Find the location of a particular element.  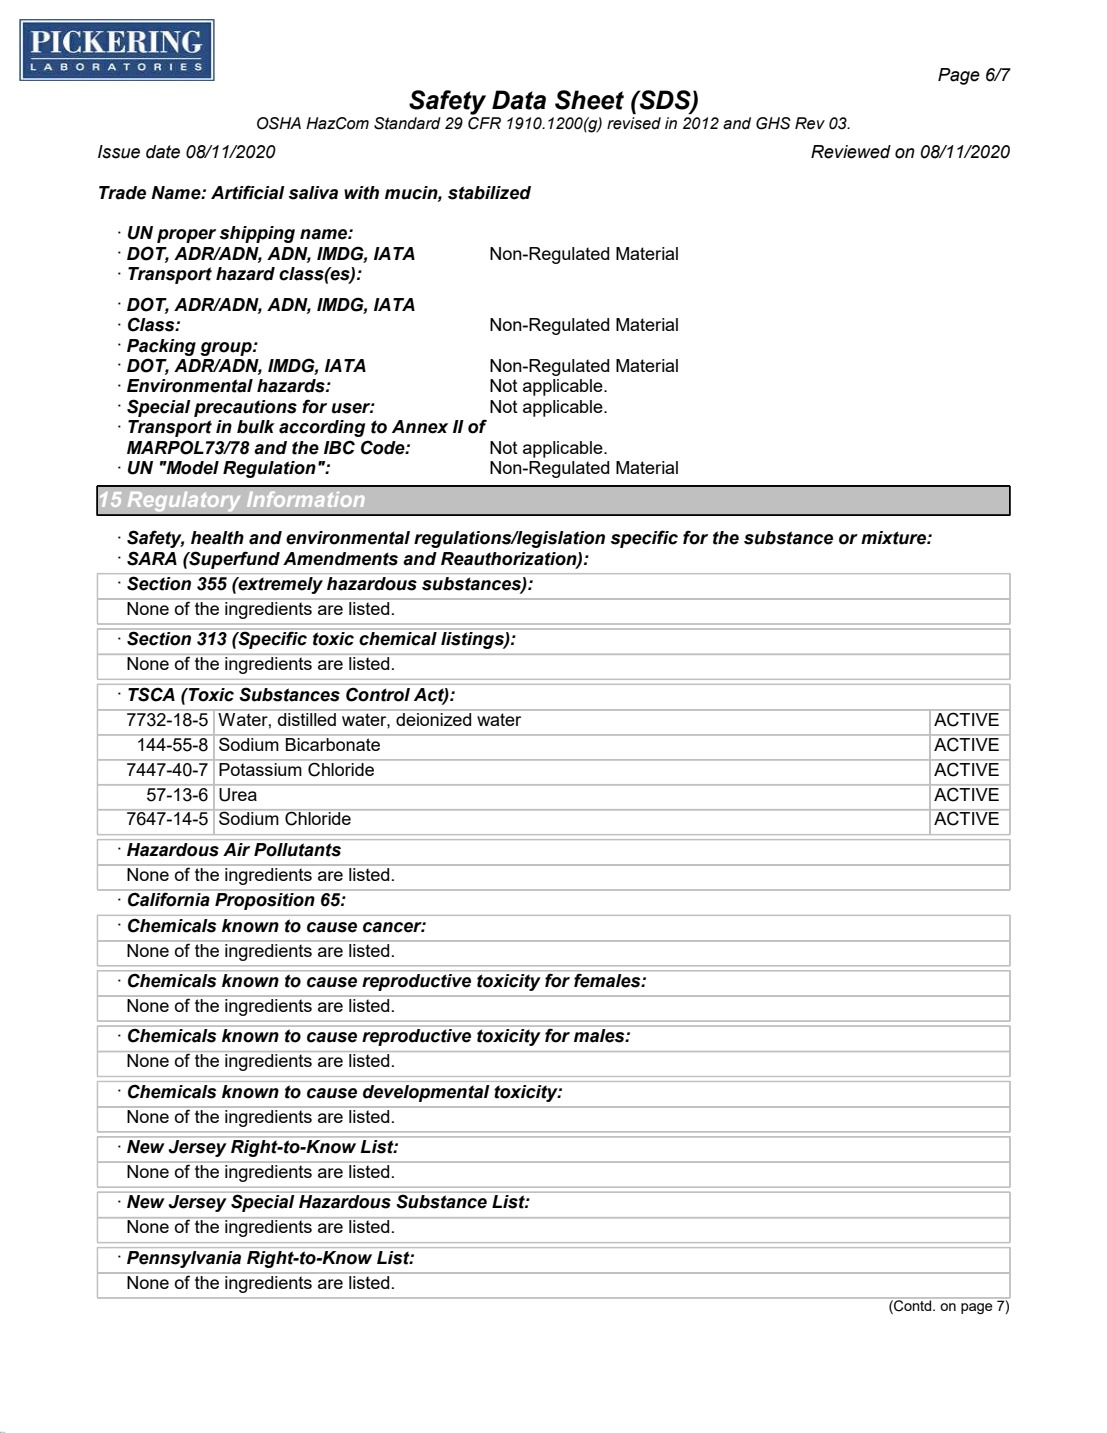

date is located at coordinates (163, 152).
